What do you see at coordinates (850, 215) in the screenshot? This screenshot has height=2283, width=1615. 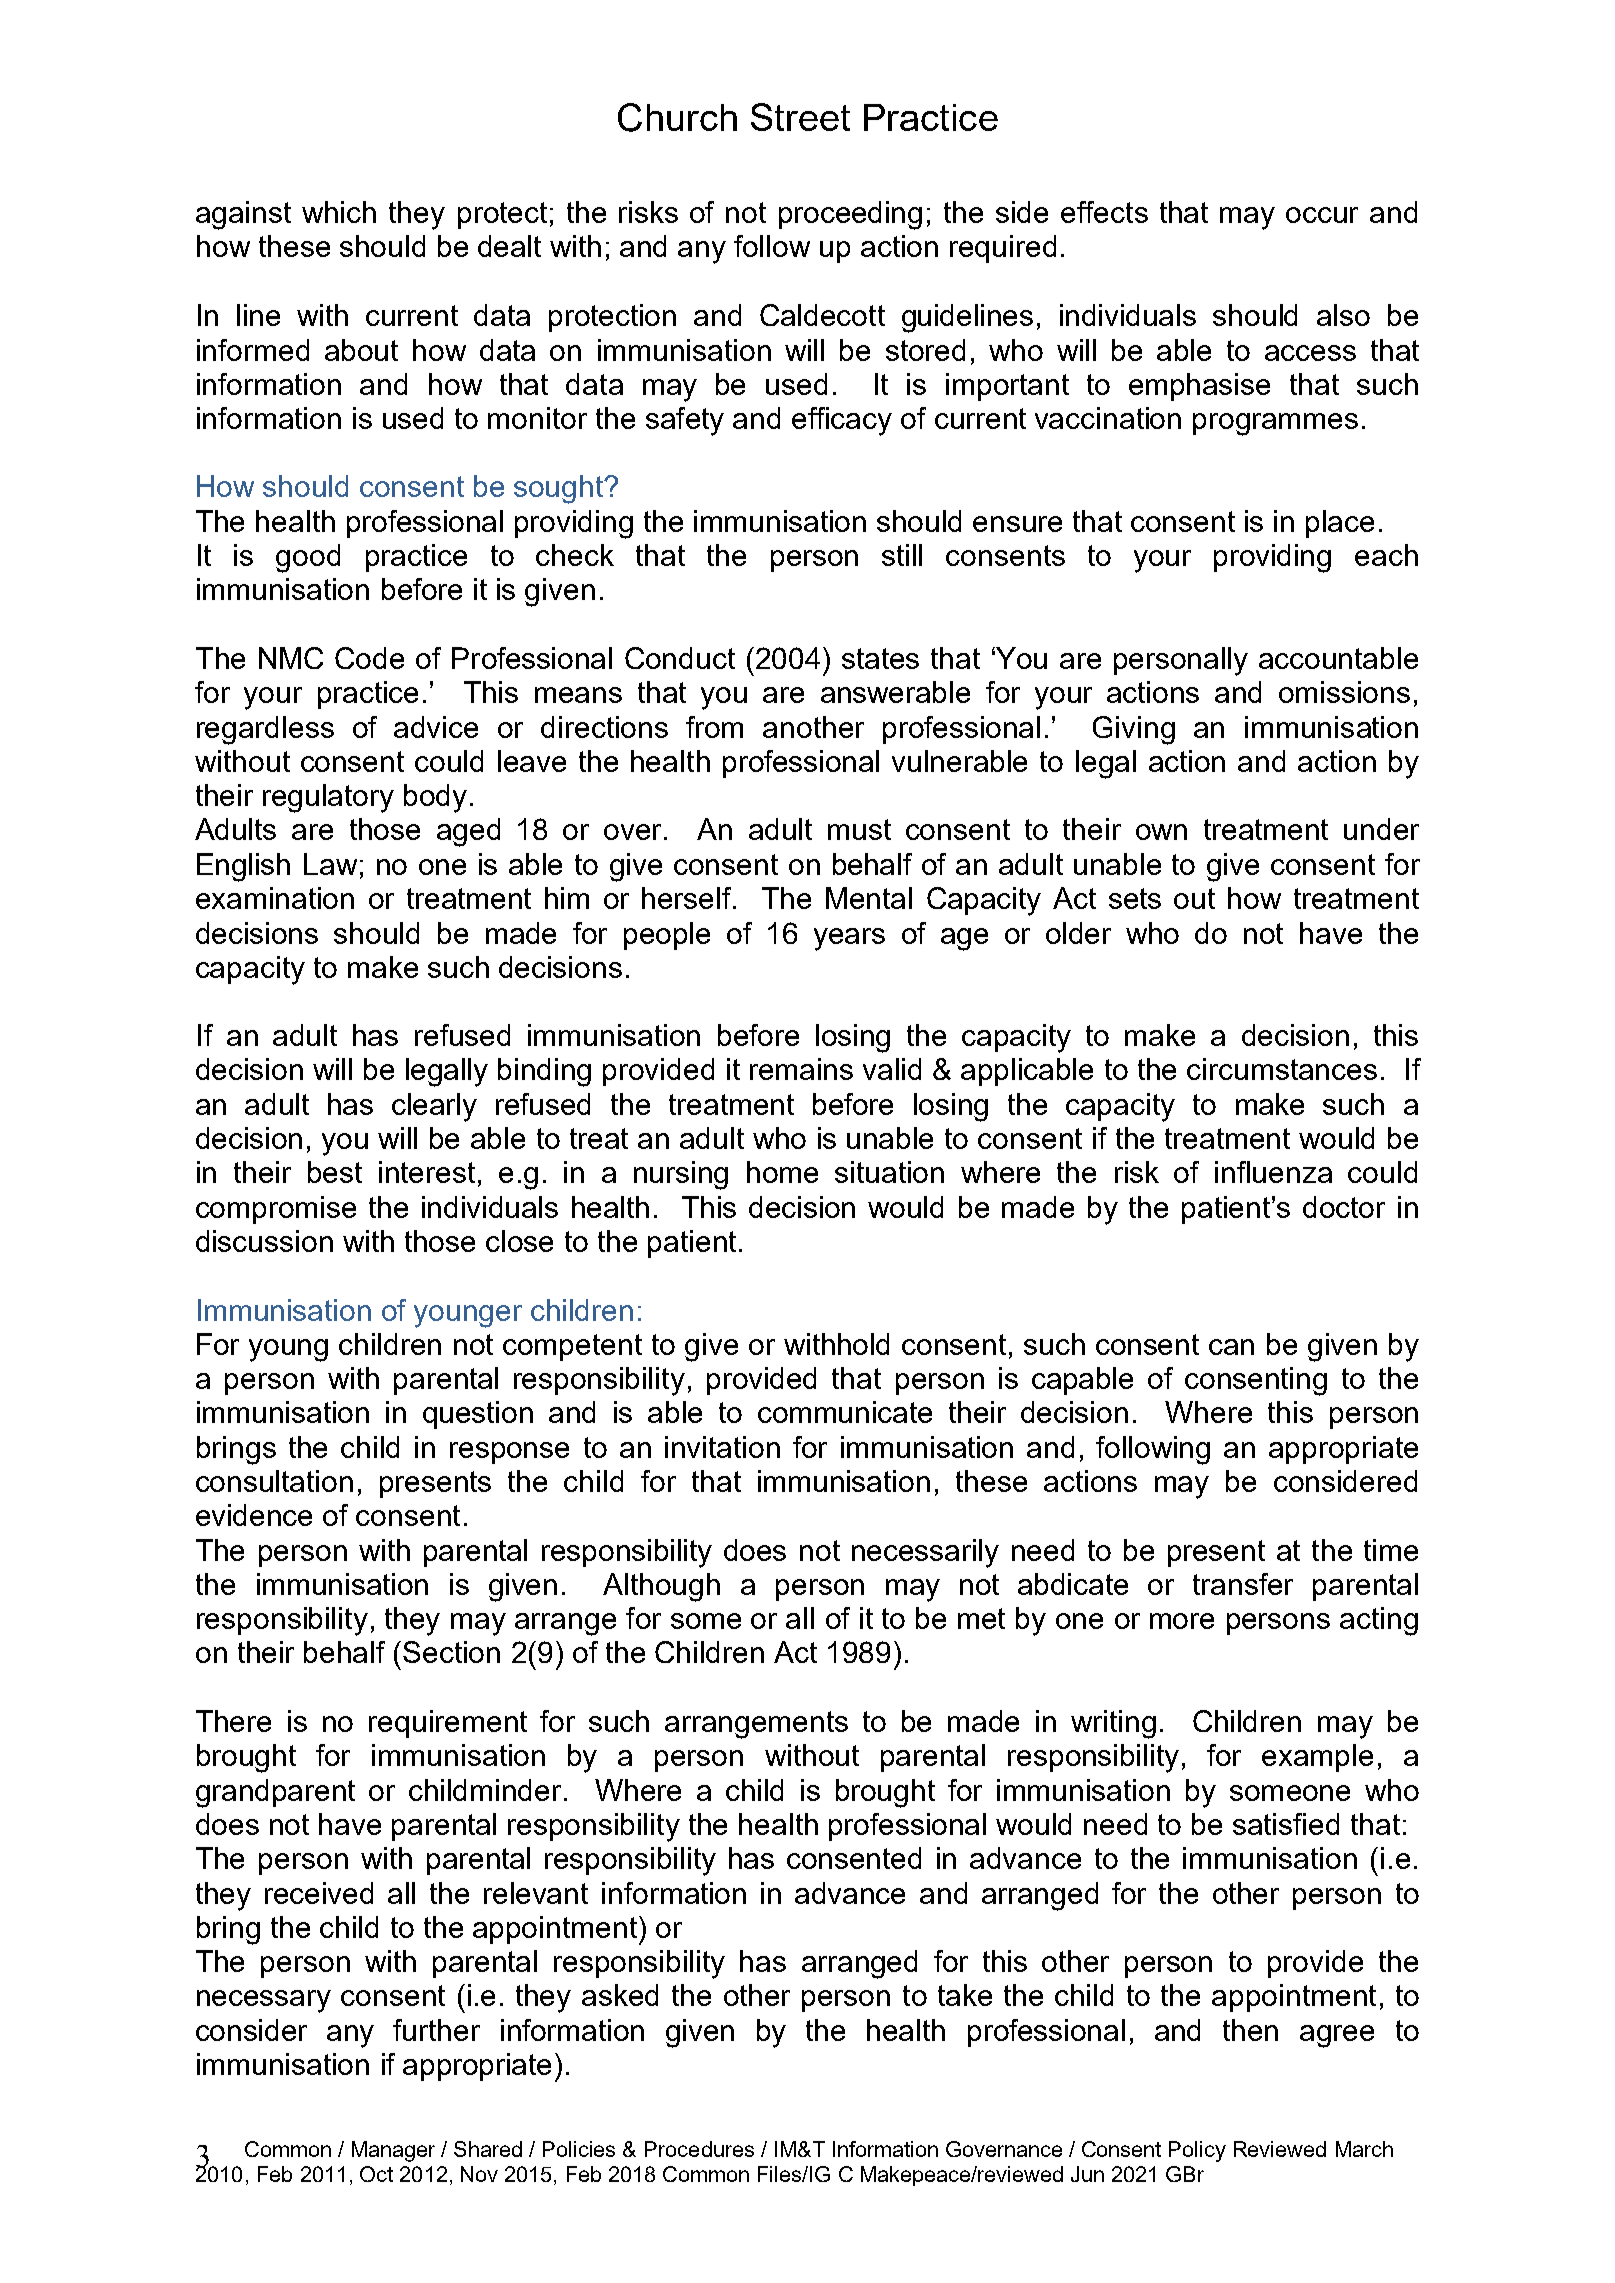 I see `proceeding` at bounding box center [850, 215].
